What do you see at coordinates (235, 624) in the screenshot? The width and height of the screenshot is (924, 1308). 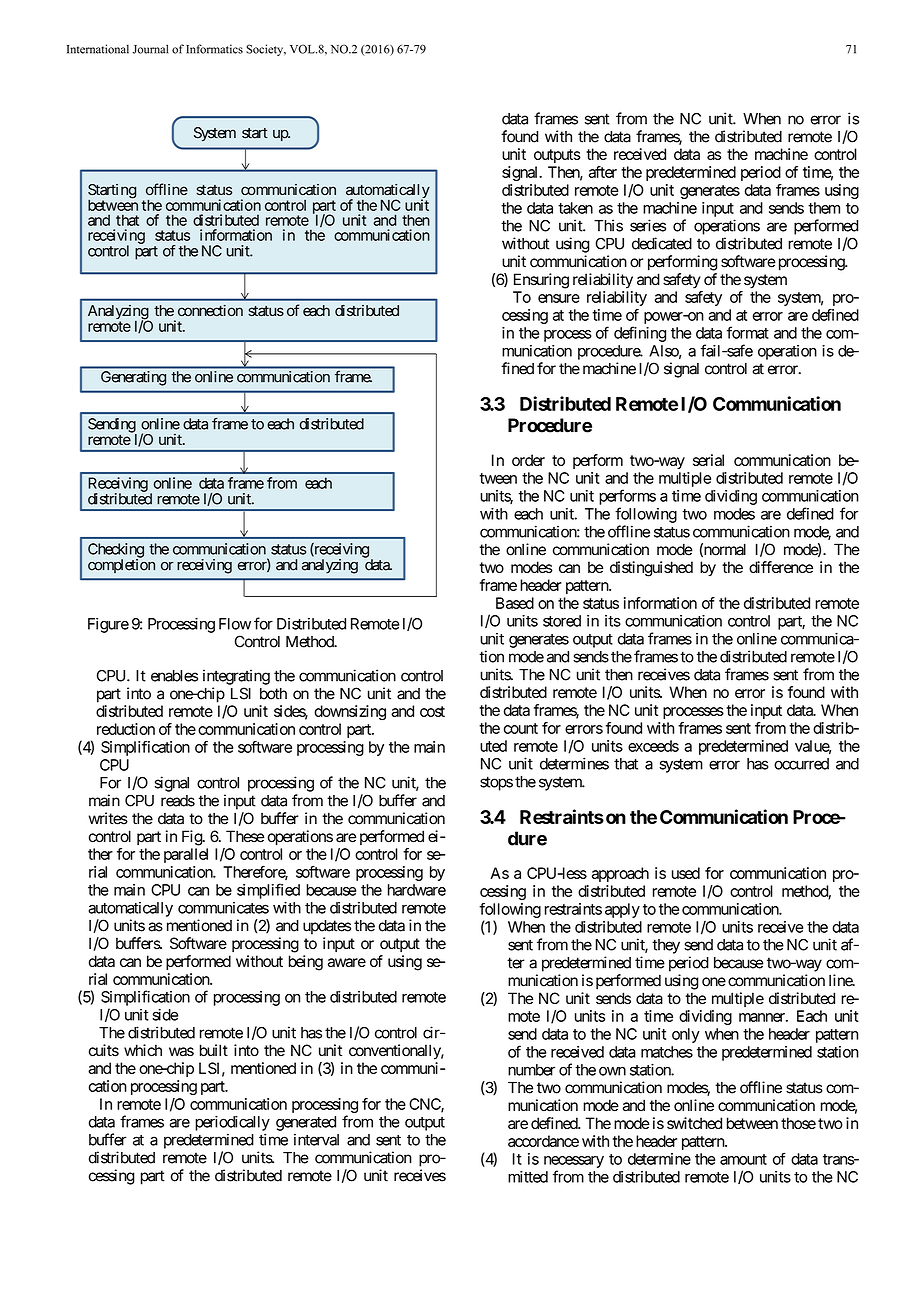 I see `Flow` at bounding box center [235, 624].
